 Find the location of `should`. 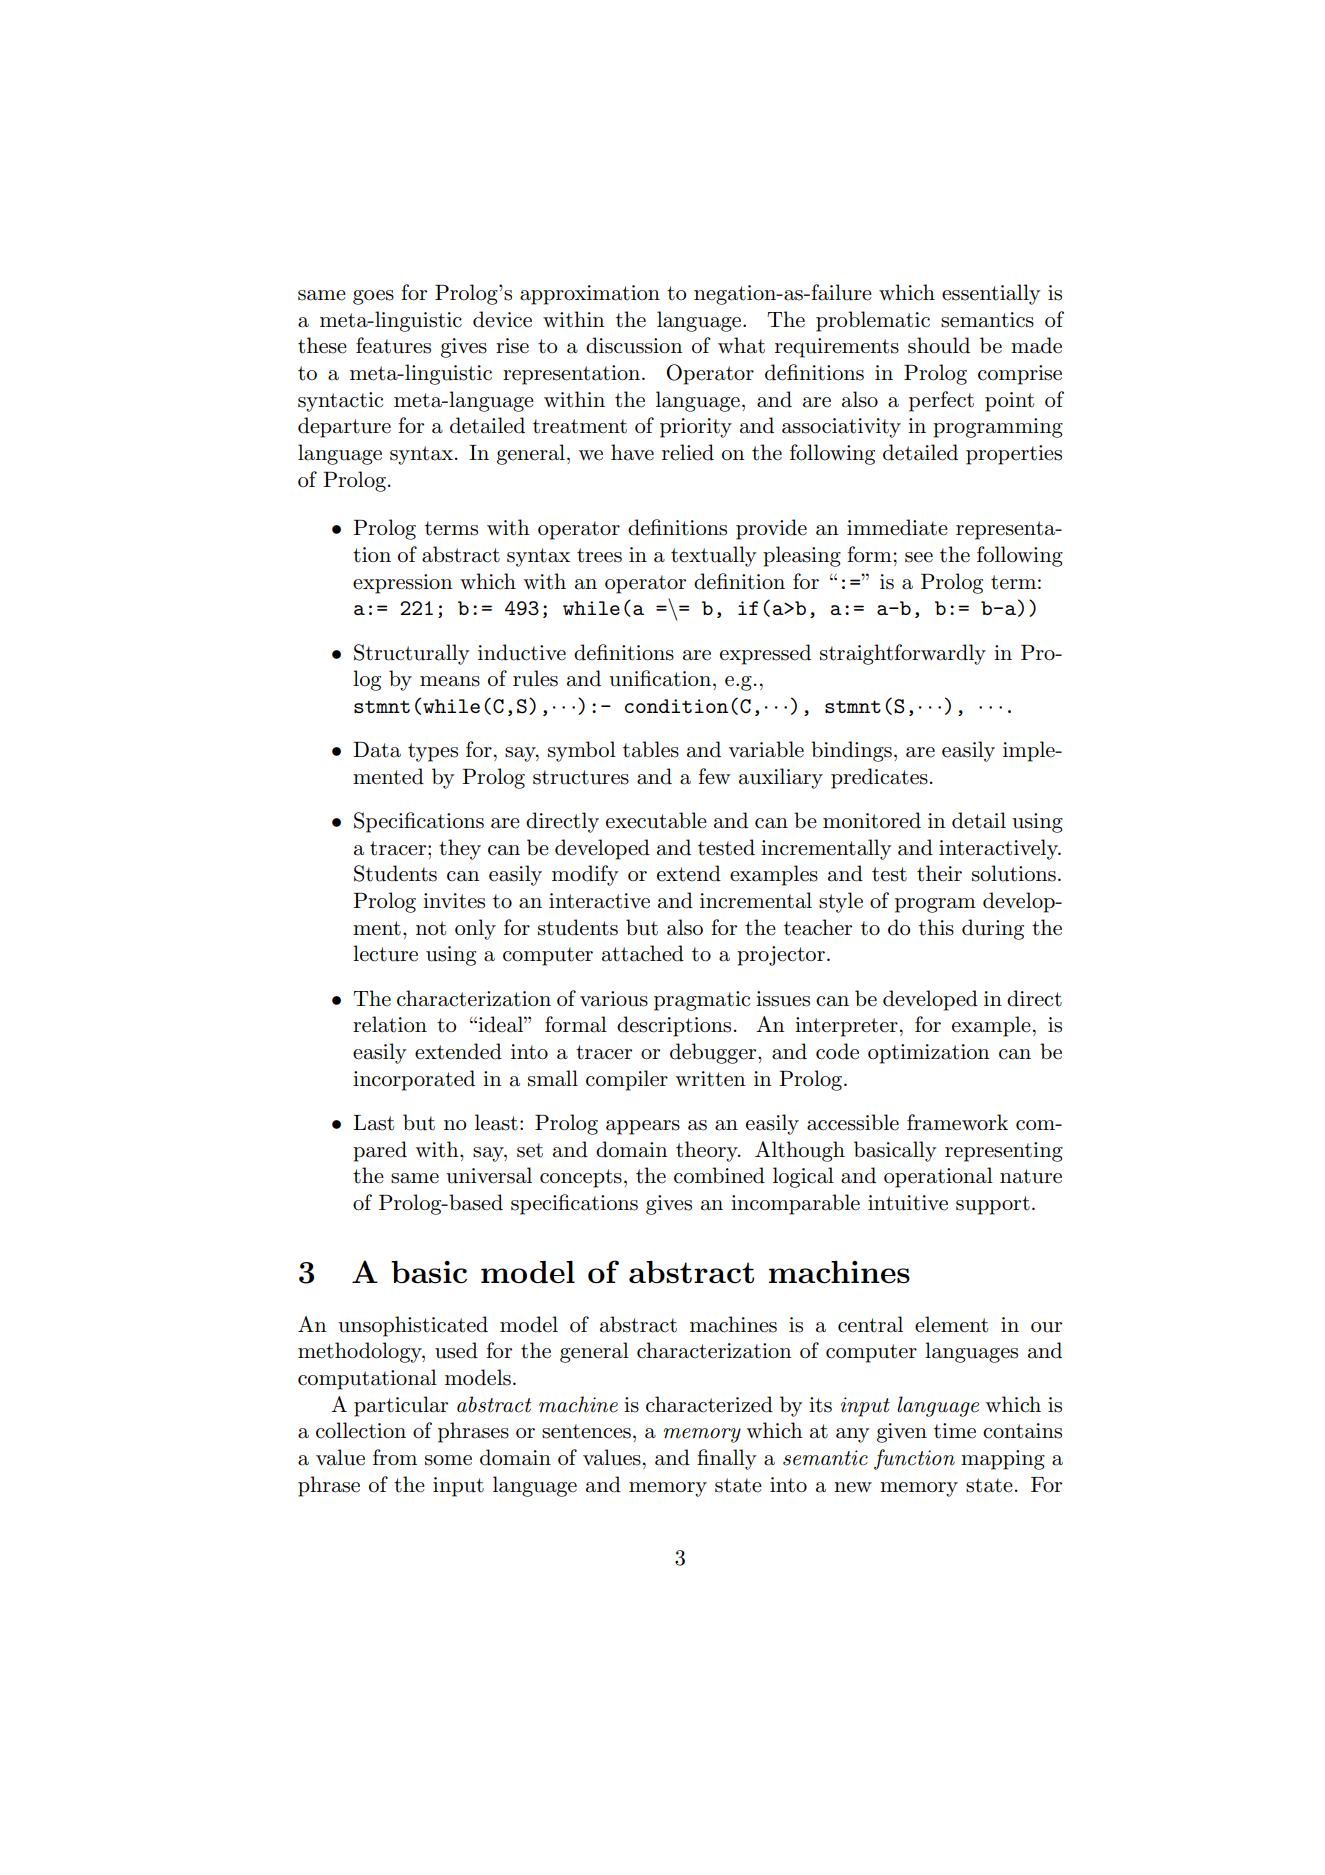

should is located at coordinates (939, 345).
